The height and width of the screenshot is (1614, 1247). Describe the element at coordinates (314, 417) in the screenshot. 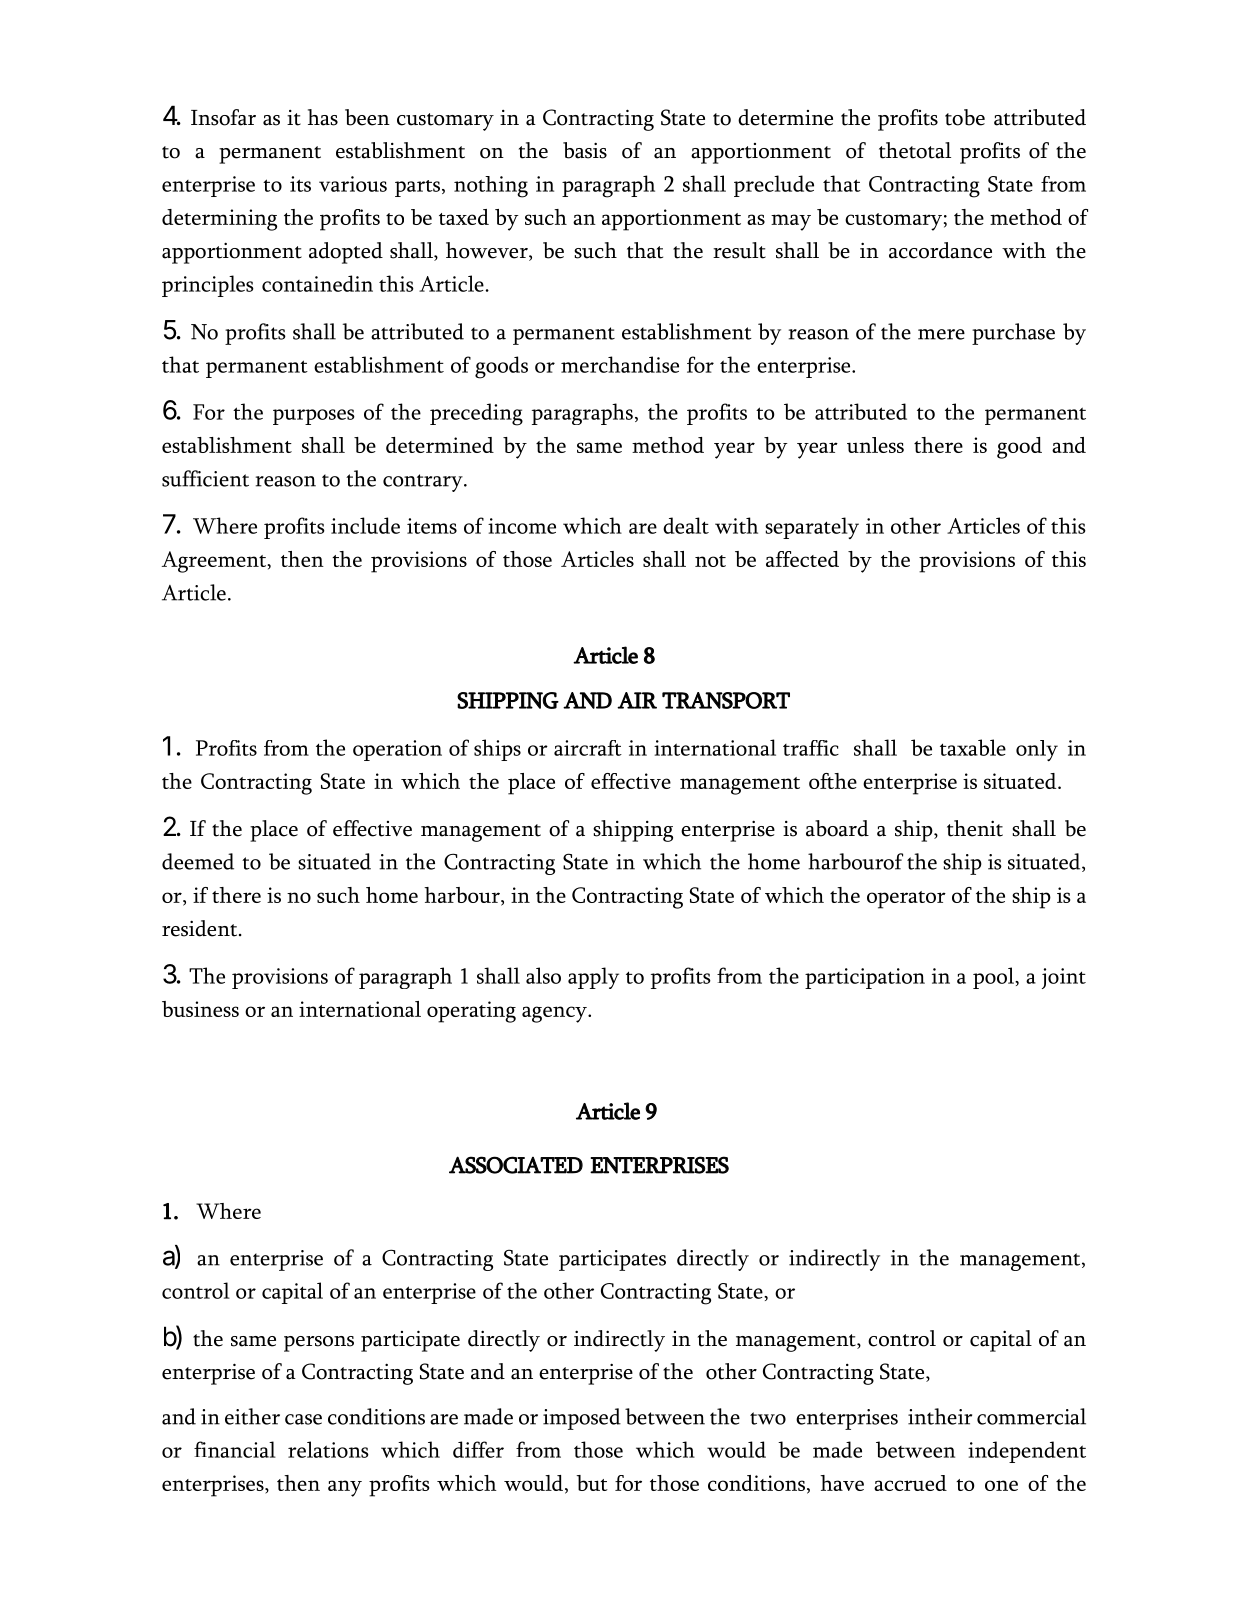

I see `purposes` at that location.
